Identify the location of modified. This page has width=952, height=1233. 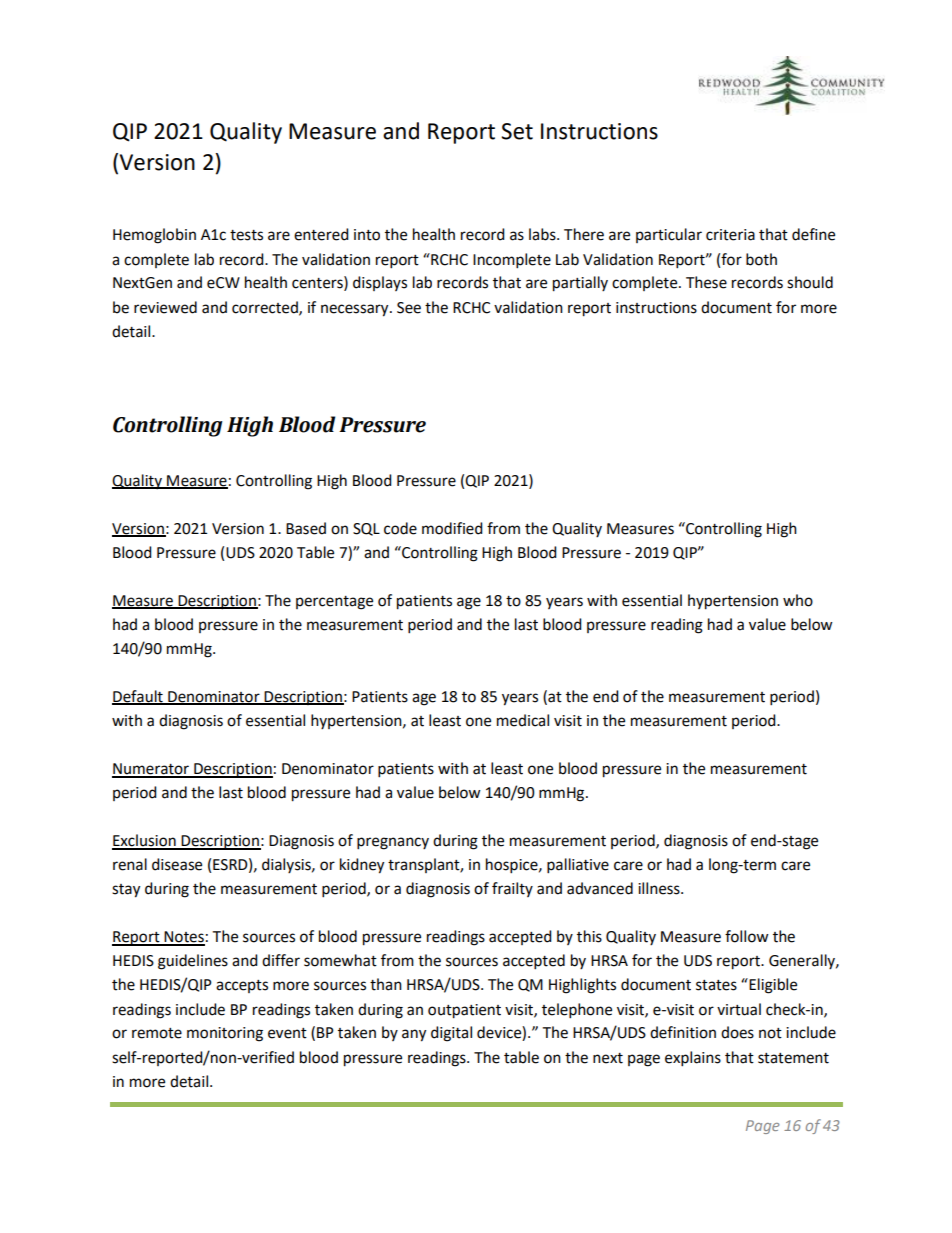
(452, 528).
